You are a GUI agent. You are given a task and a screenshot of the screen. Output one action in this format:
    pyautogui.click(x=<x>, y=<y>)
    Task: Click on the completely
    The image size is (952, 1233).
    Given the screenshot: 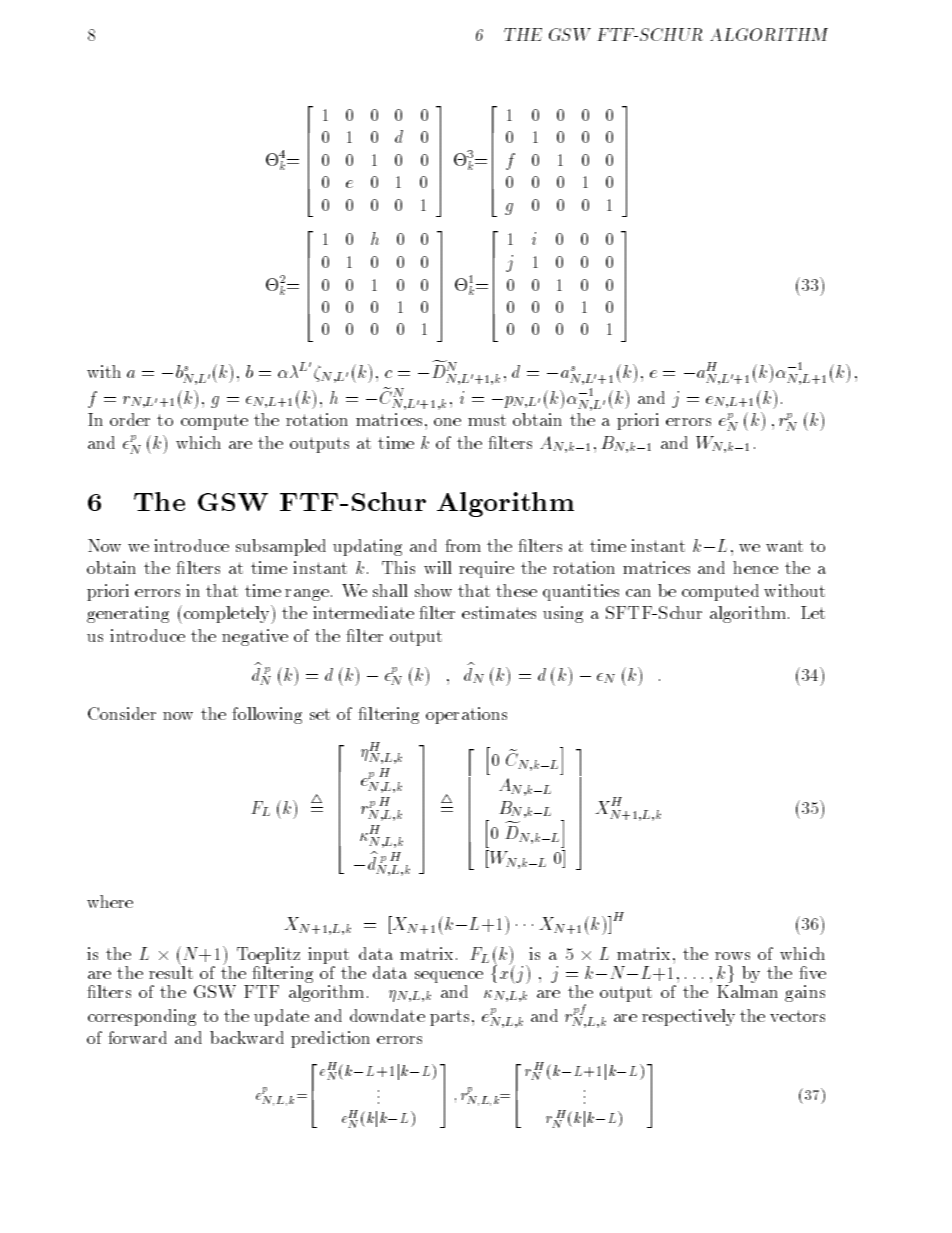 What is the action you would take?
    pyautogui.click(x=228, y=614)
